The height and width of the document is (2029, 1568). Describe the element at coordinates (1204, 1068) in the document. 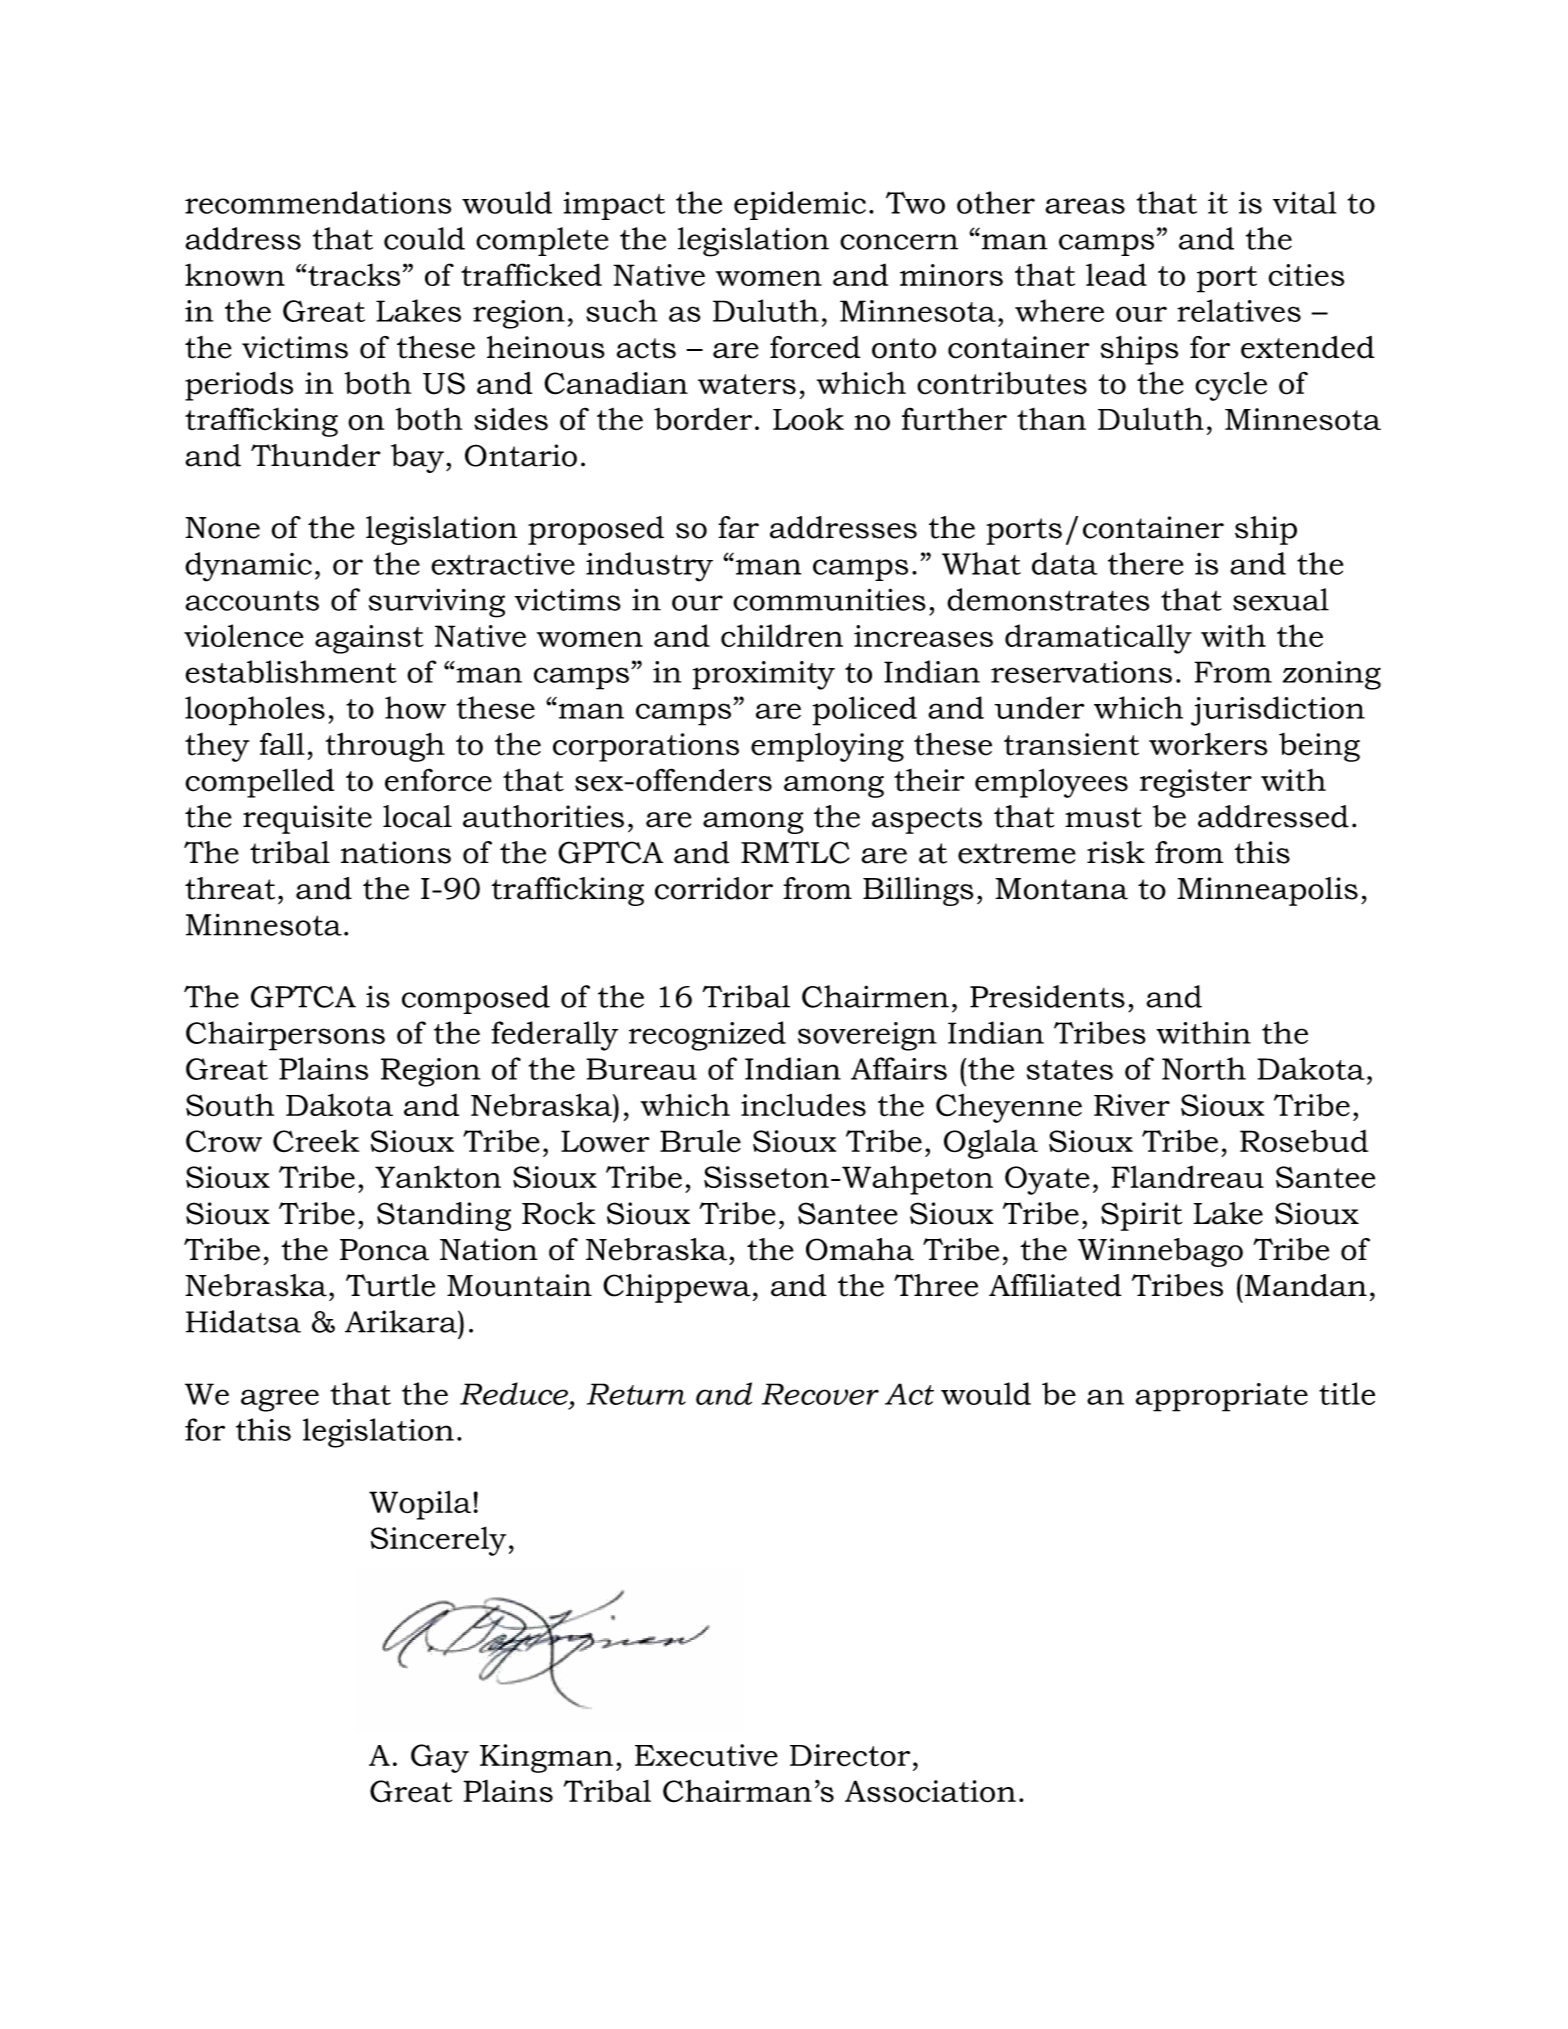

I see `North` at that location.
